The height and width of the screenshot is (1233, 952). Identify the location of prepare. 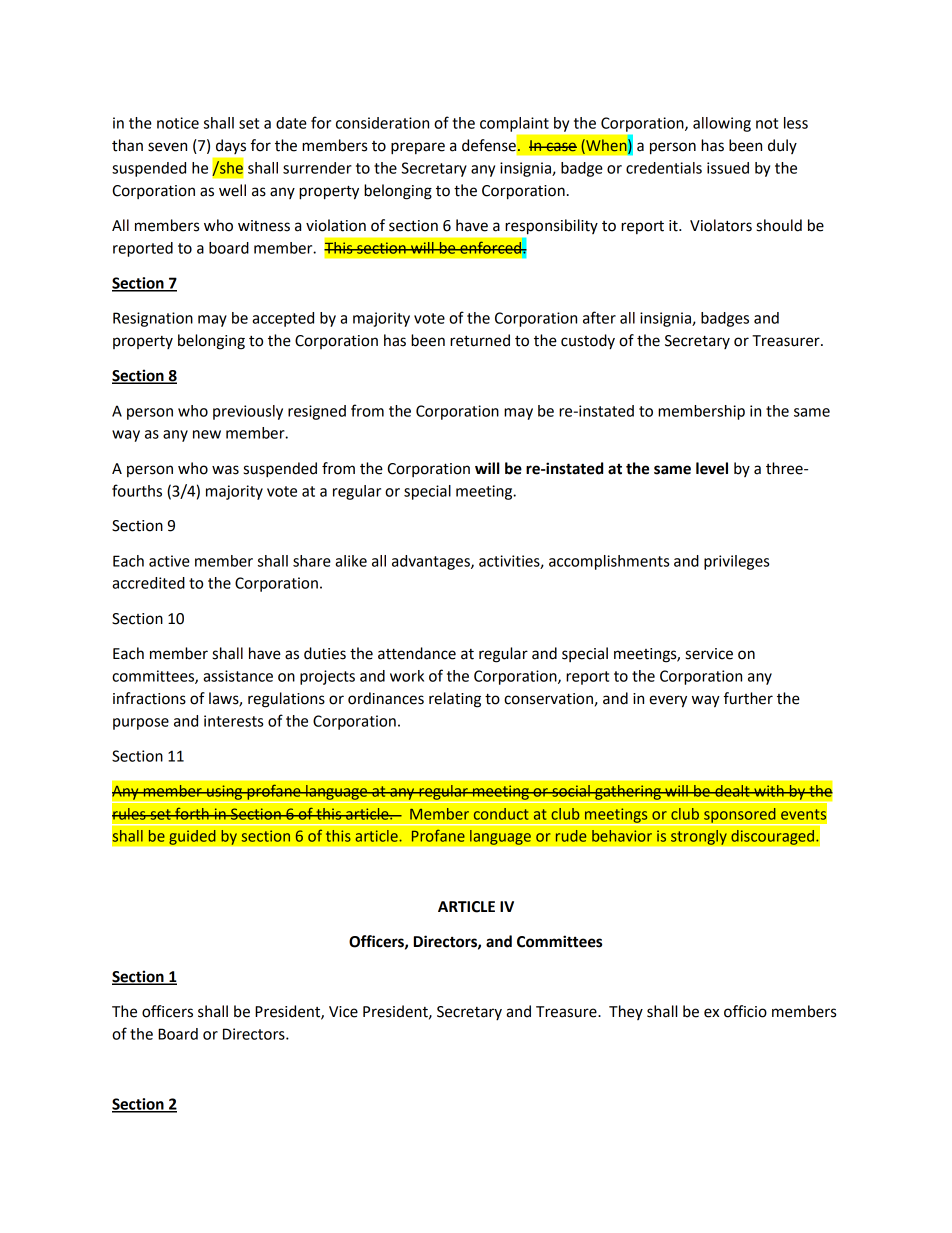
(418, 148).
